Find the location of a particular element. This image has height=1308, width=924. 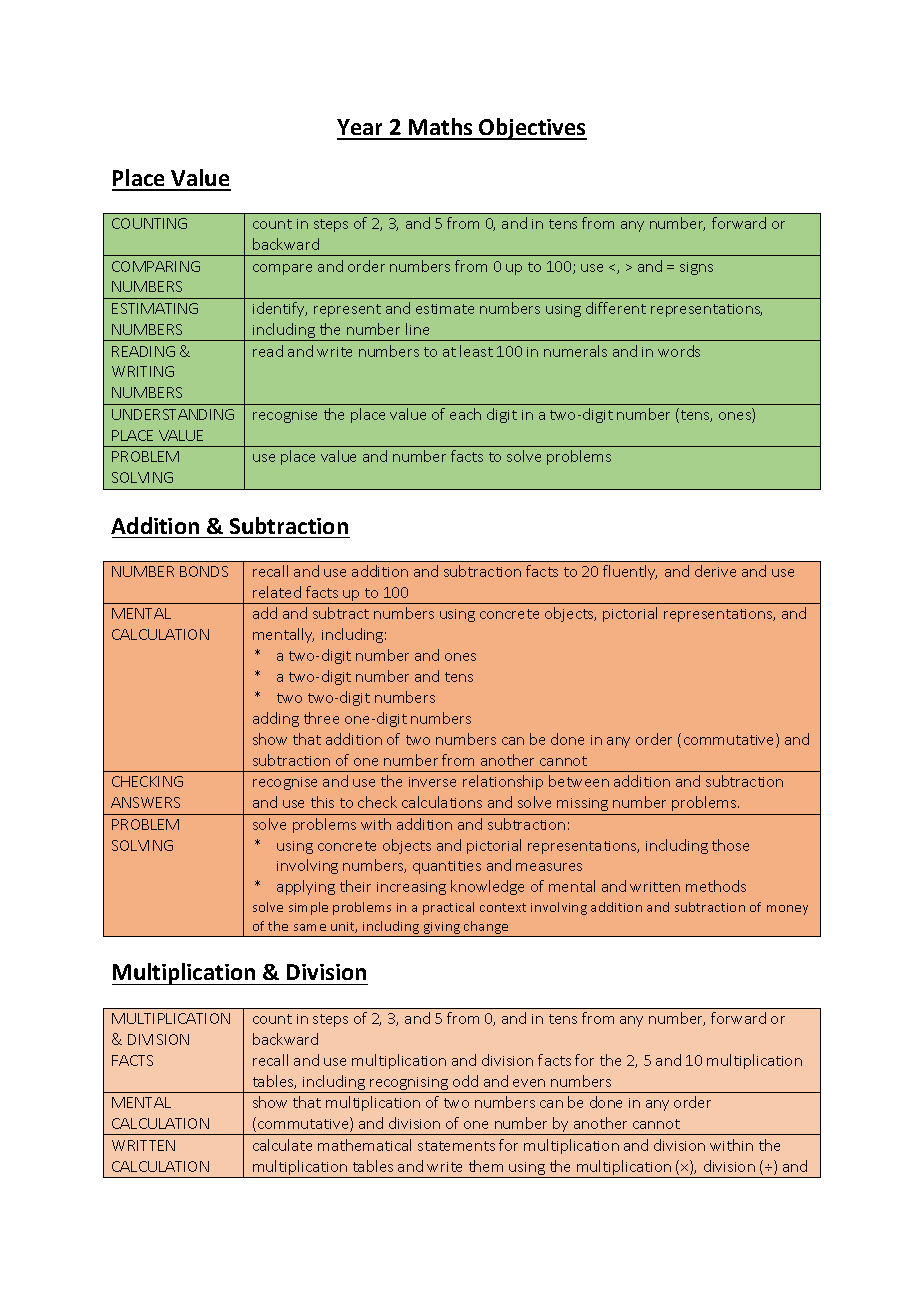

methods is located at coordinates (716, 886).
